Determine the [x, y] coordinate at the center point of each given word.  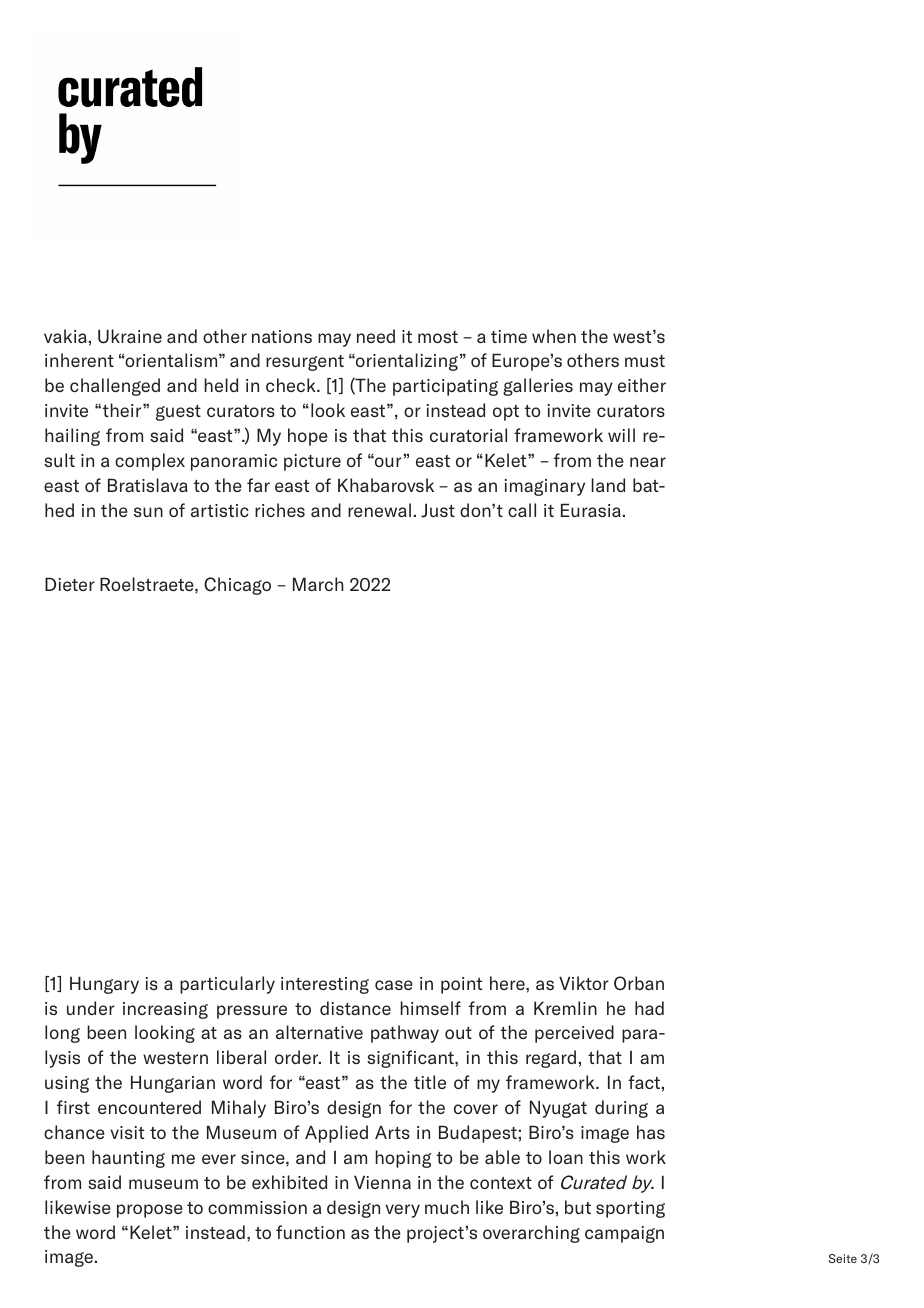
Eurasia [591, 510]
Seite [843, 1258]
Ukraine [130, 336]
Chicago [237, 586]
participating [445, 387]
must [645, 361]
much [447, 1207]
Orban [639, 983]
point [461, 985]
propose [150, 1211]
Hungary [104, 985]
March [318, 584]
